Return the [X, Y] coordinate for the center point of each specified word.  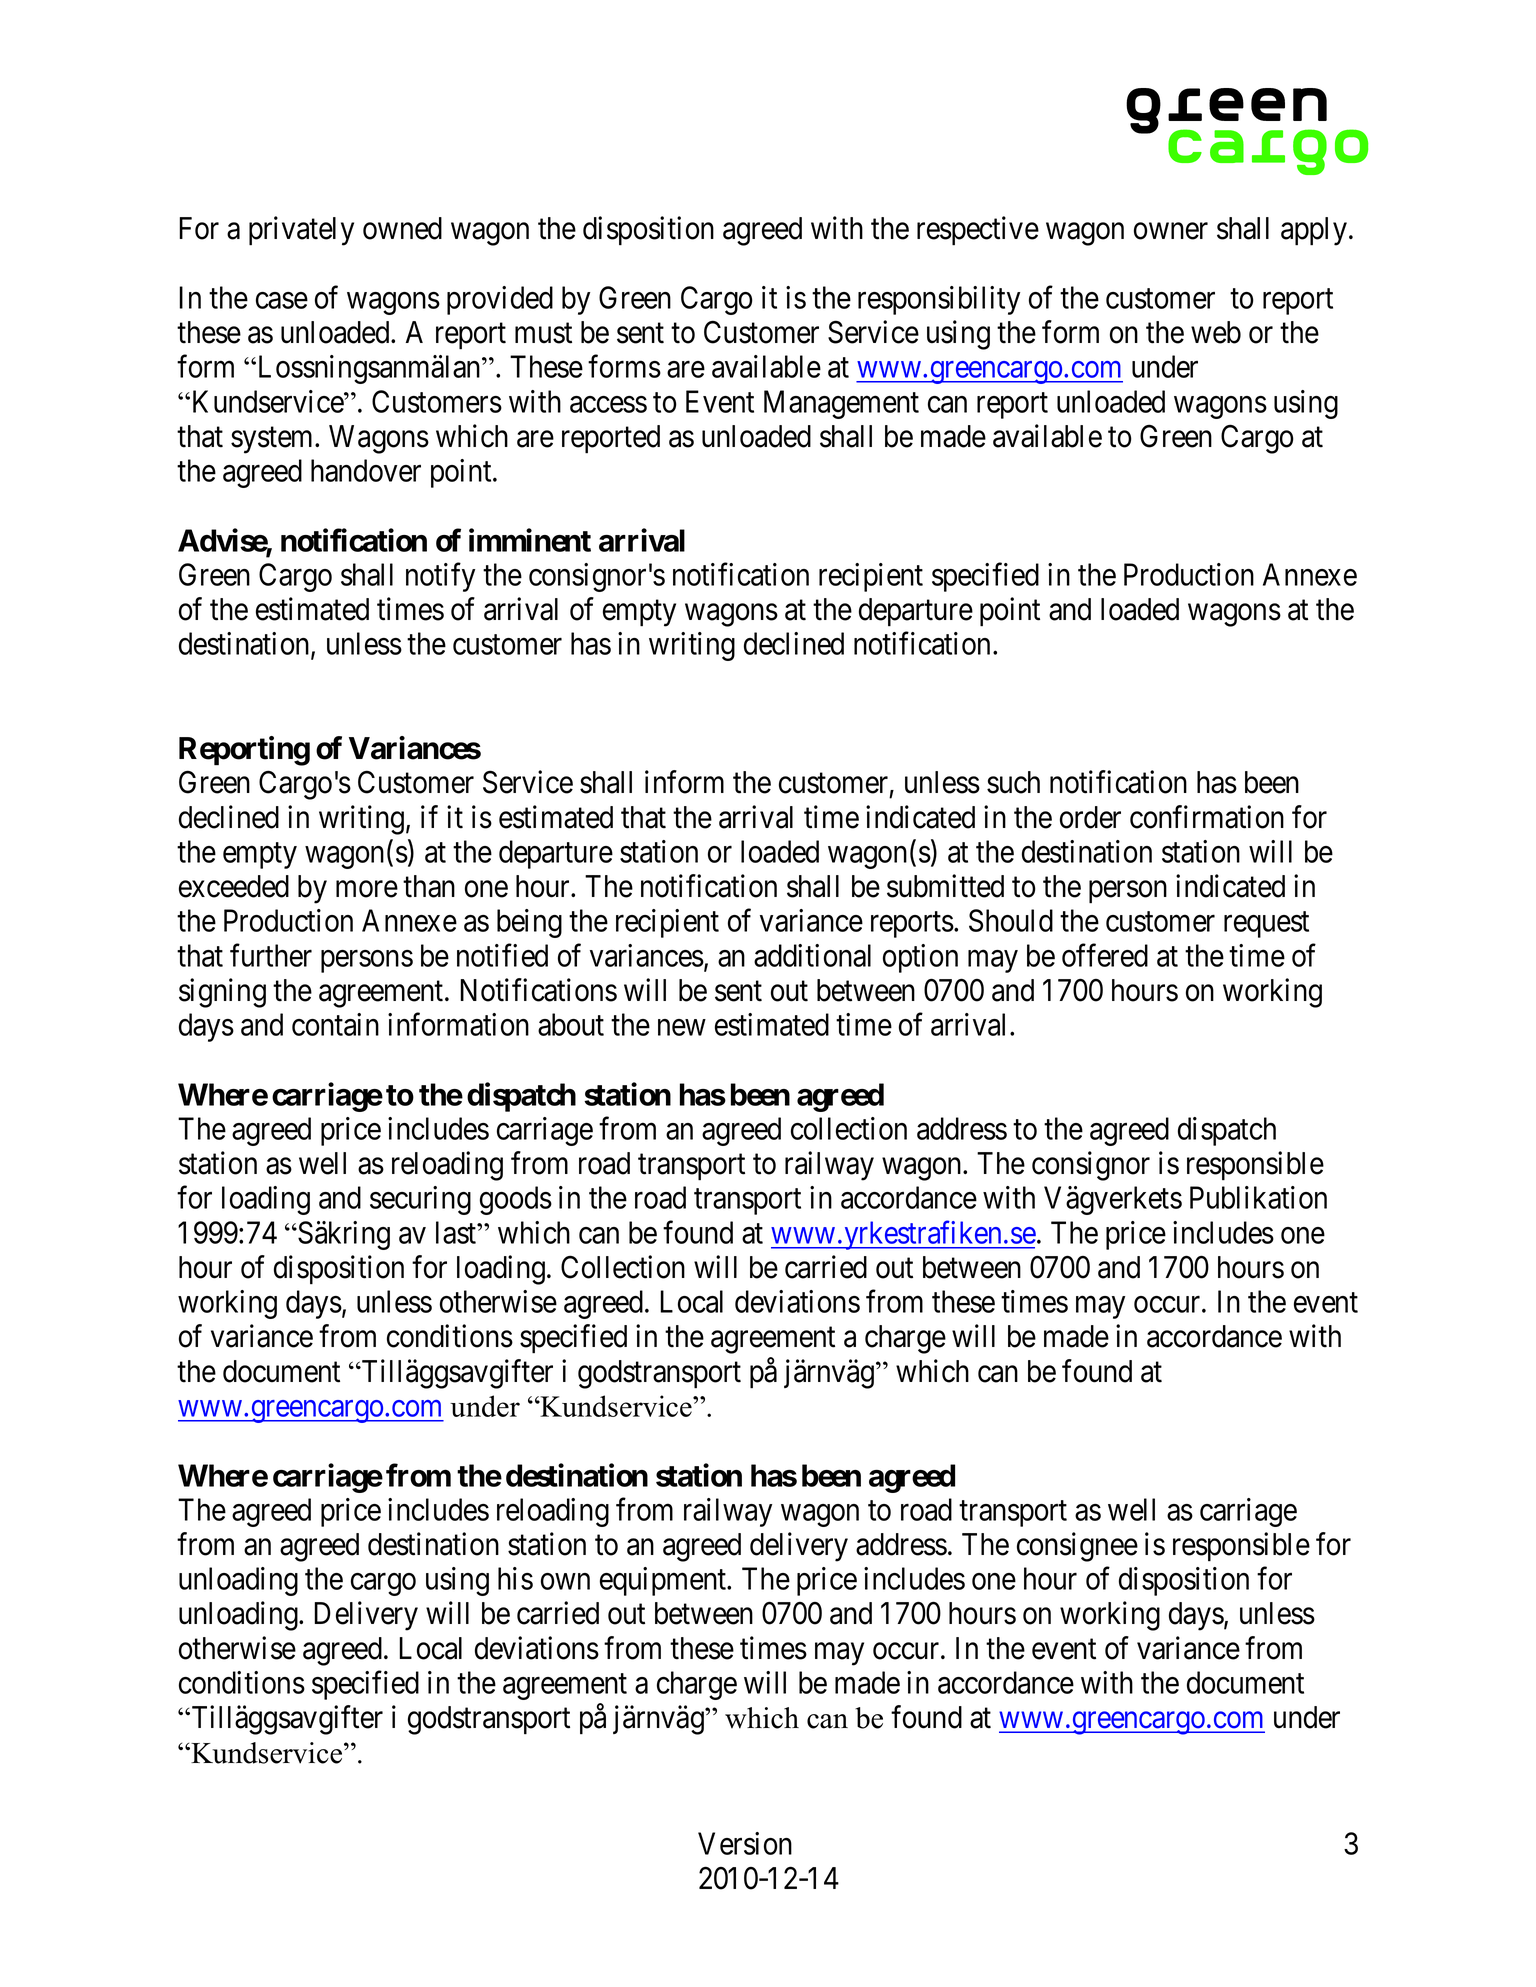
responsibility [939, 300]
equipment [664, 1581]
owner [1171, 231]
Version [745, 1843]
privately [301, 231]
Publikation [1258, 1197]
